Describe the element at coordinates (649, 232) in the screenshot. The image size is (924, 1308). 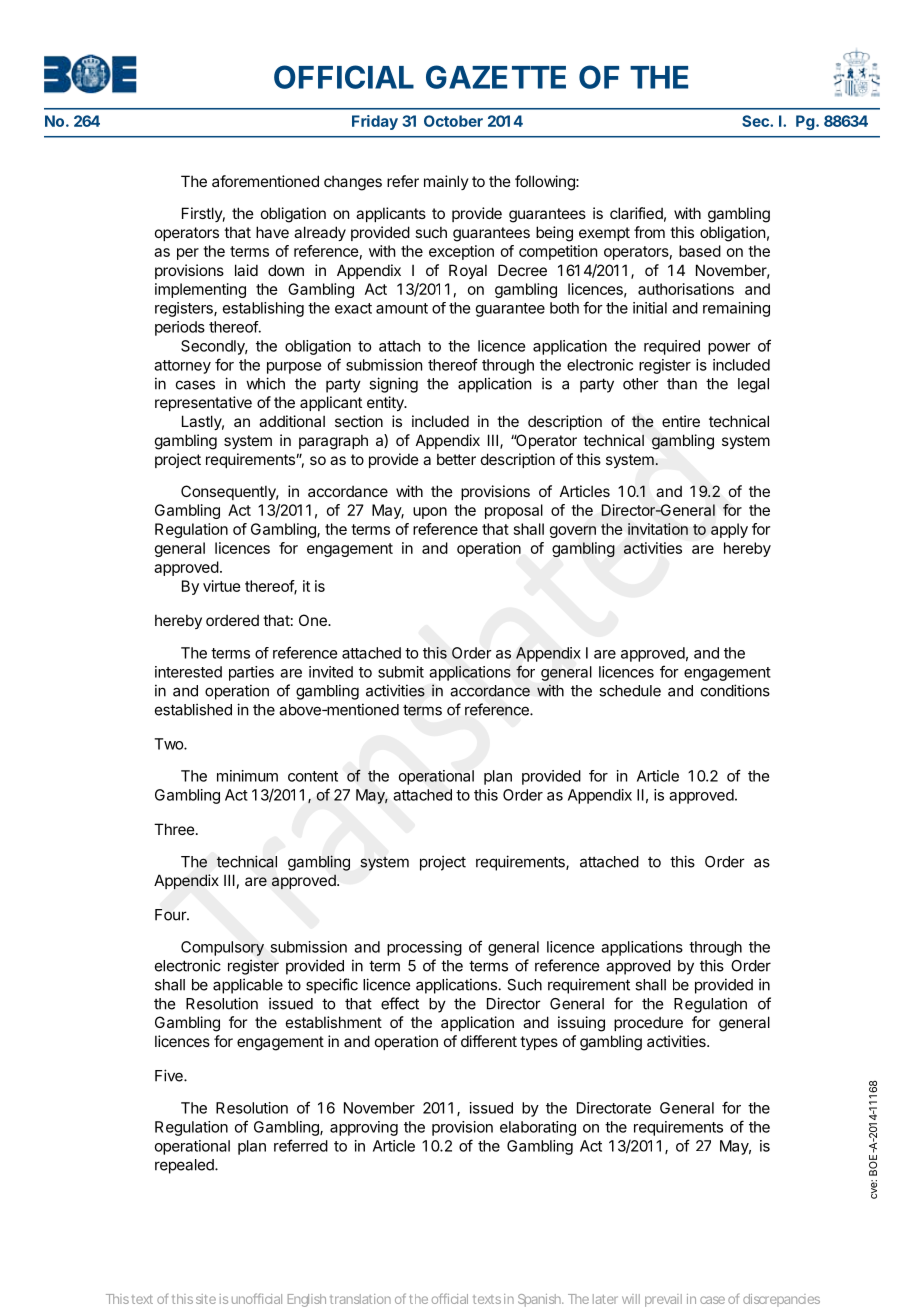
I see `from` at that location.
